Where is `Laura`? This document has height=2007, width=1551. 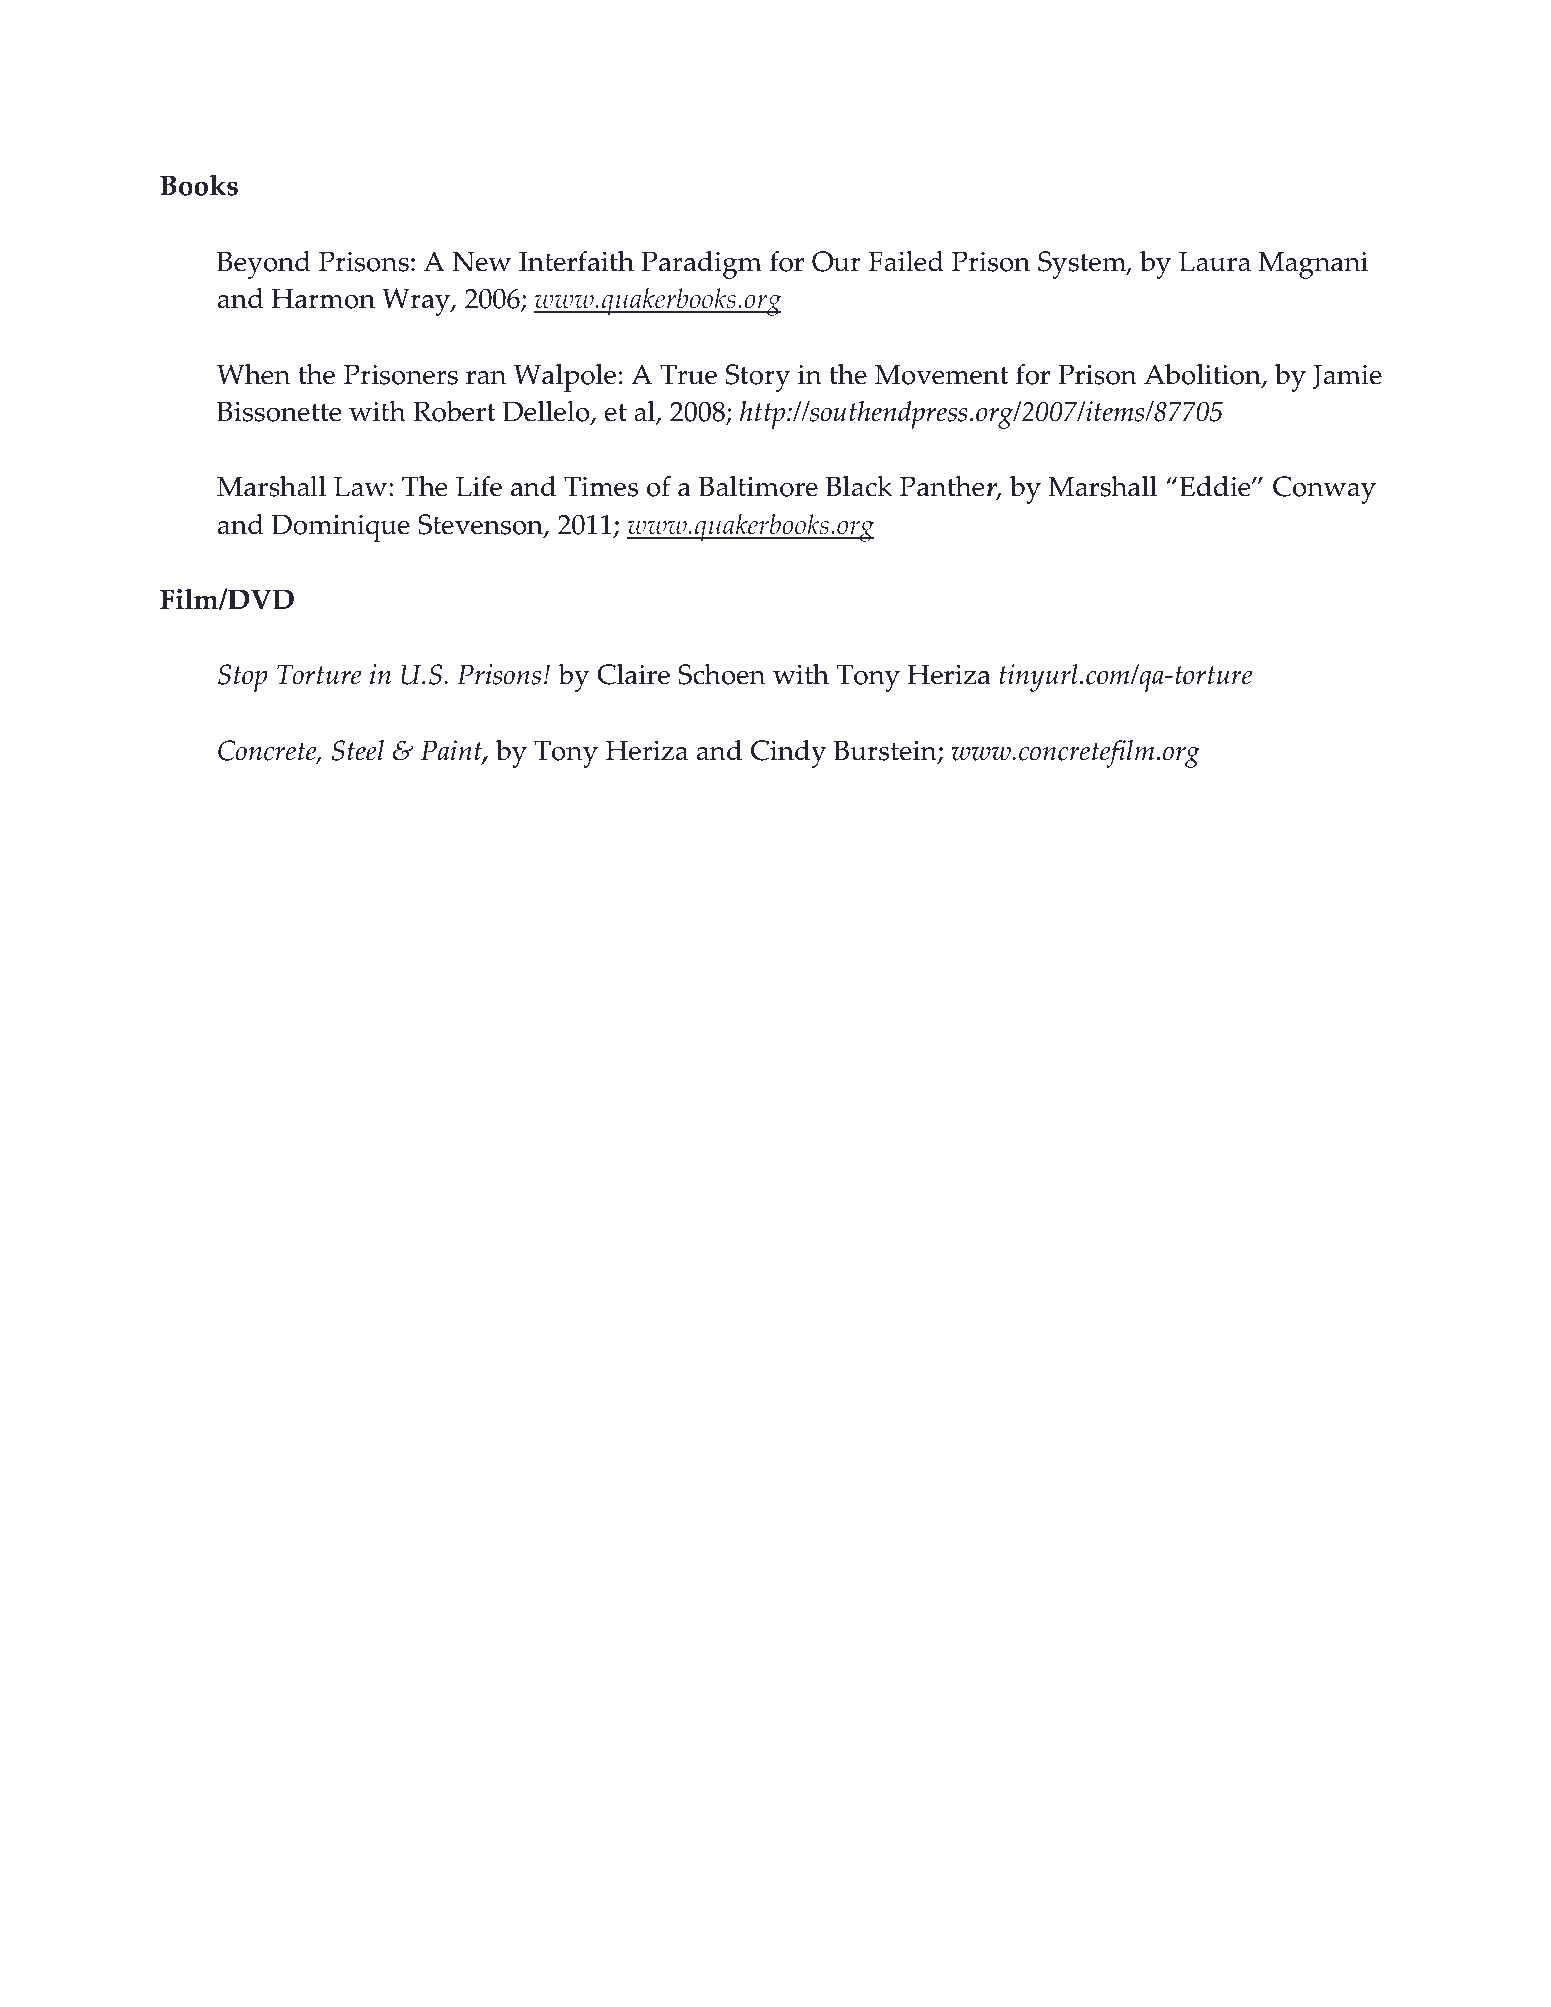
Laura is located at coordinates (1215, 261).
